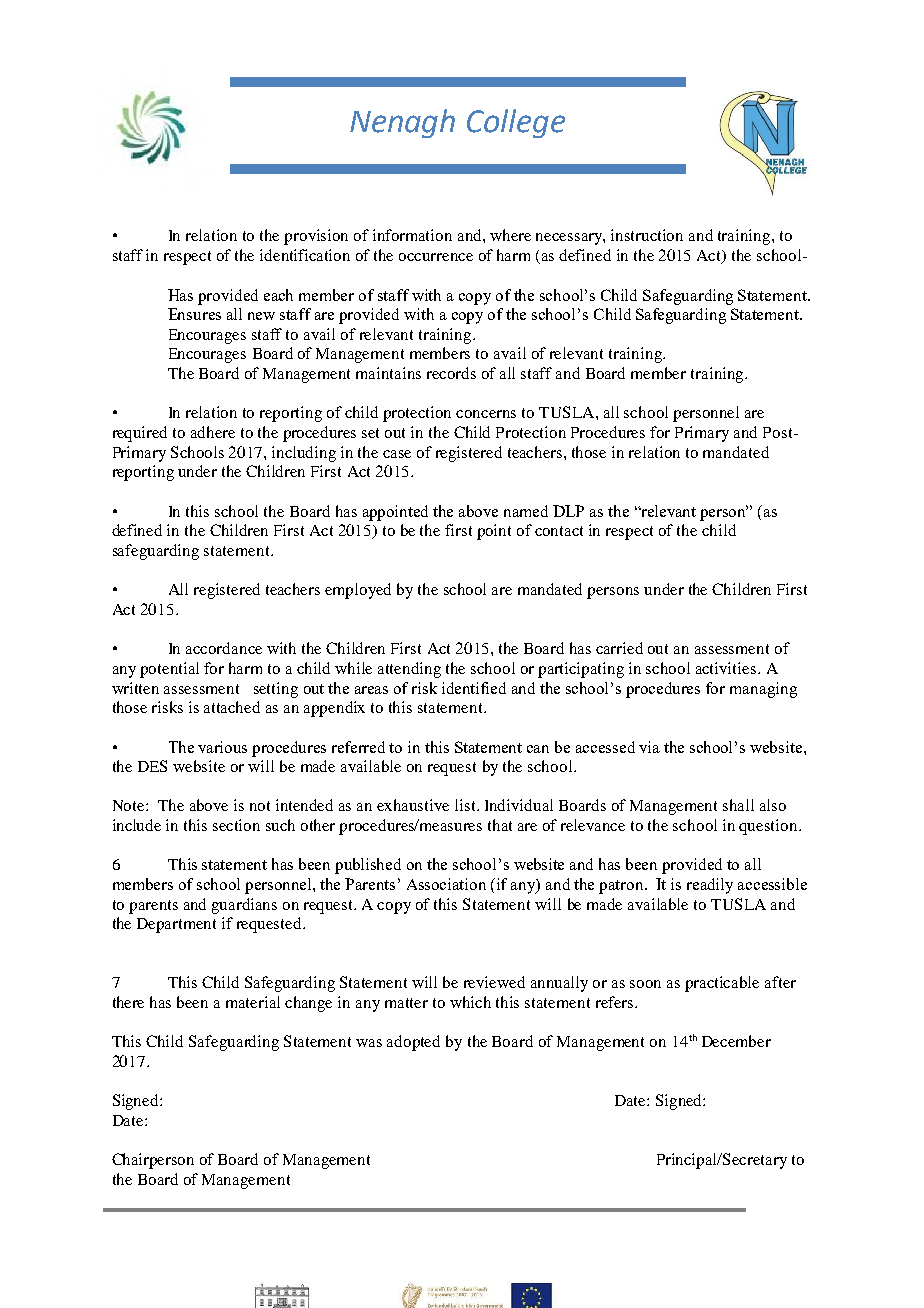 The image size is (924, 1308). Describe the element at coordinates (358, 591) in the image. I see `employed` at that location.
